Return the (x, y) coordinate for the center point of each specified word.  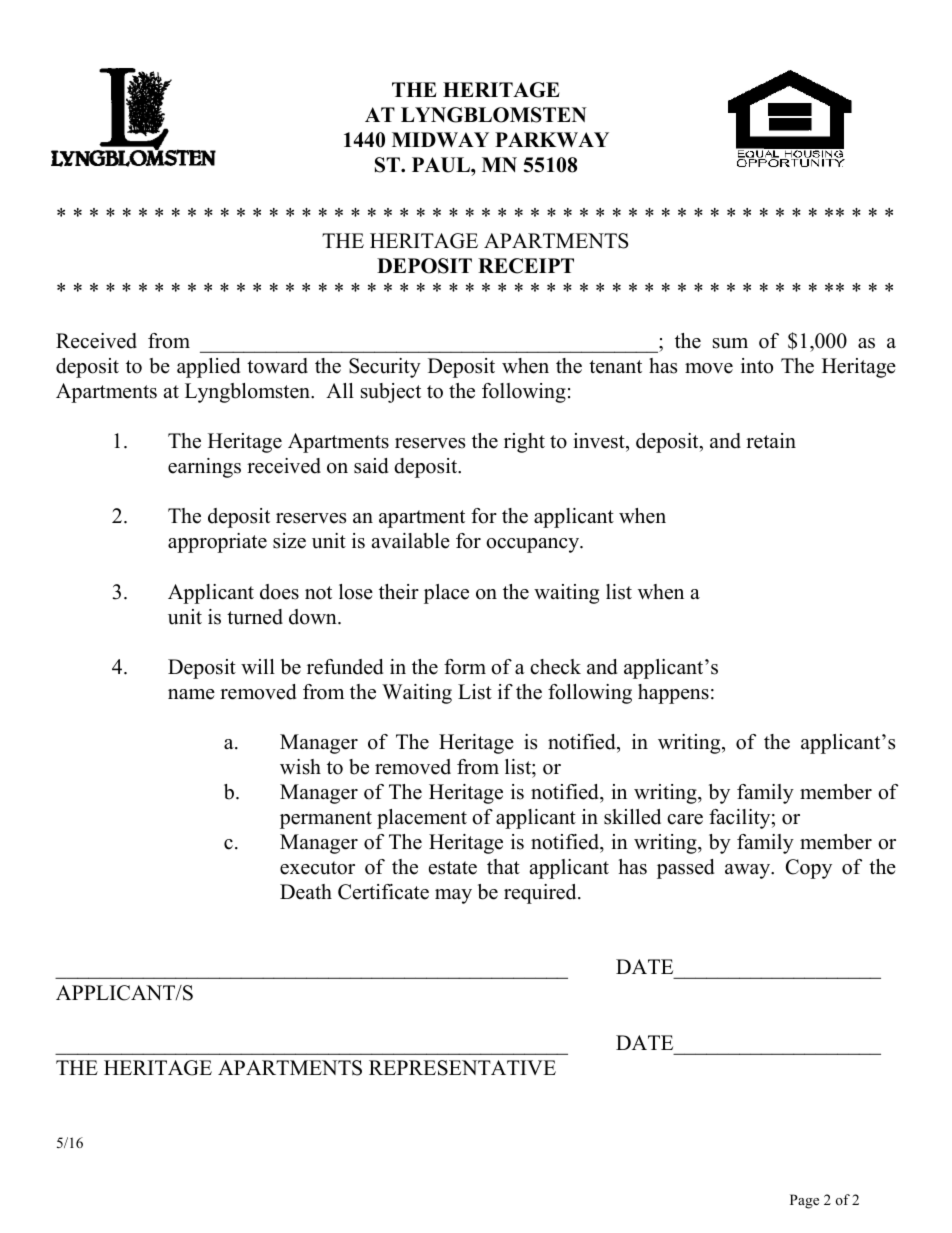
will (258, 666)
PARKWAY (552, 139)
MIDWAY (440, 139)
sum (730, 343)
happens (673, 694)
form (465, 667)
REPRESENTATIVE (462, 1068)
